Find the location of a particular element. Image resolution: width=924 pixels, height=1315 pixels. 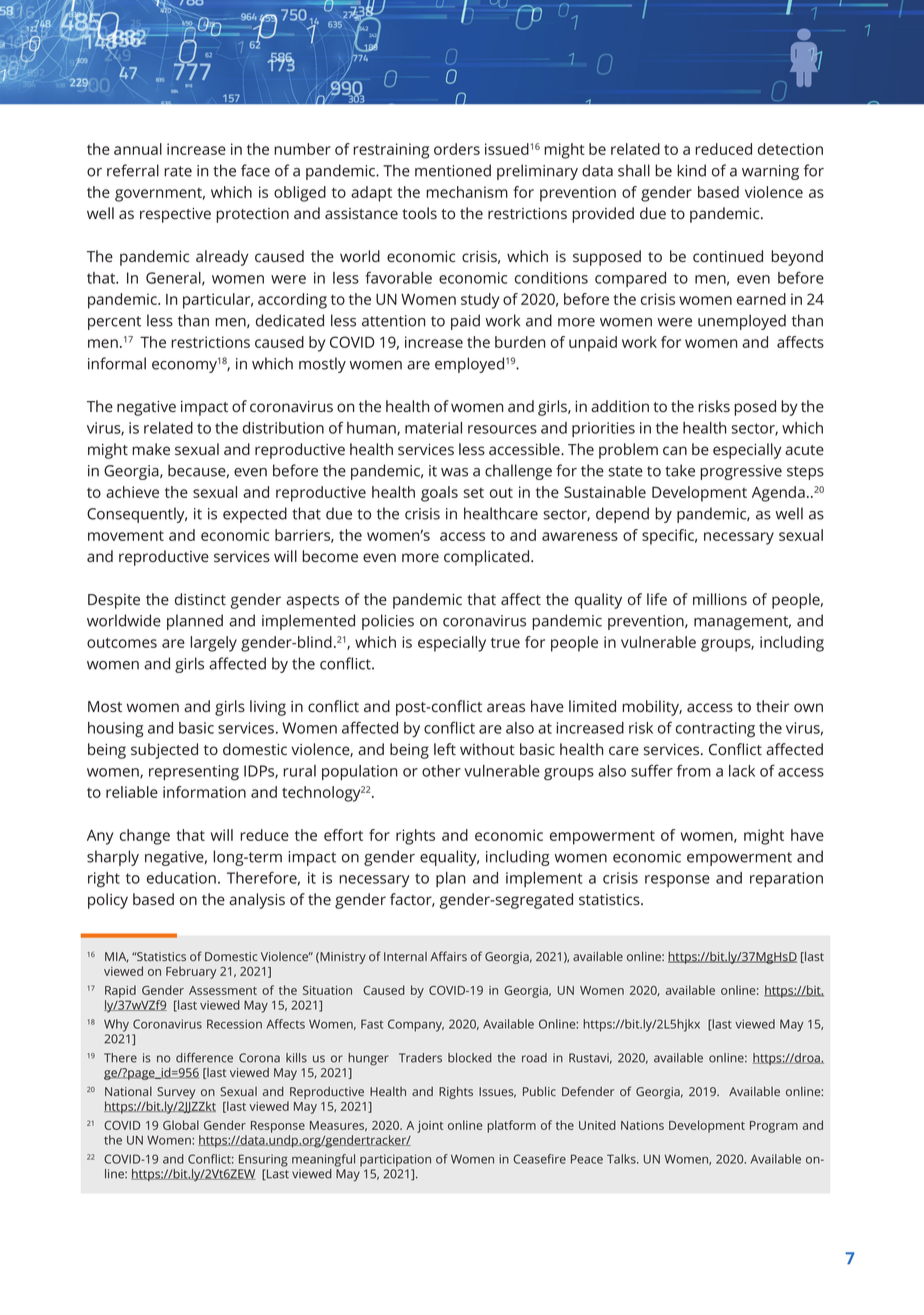

joint is located at coordinates (430, 1127).
